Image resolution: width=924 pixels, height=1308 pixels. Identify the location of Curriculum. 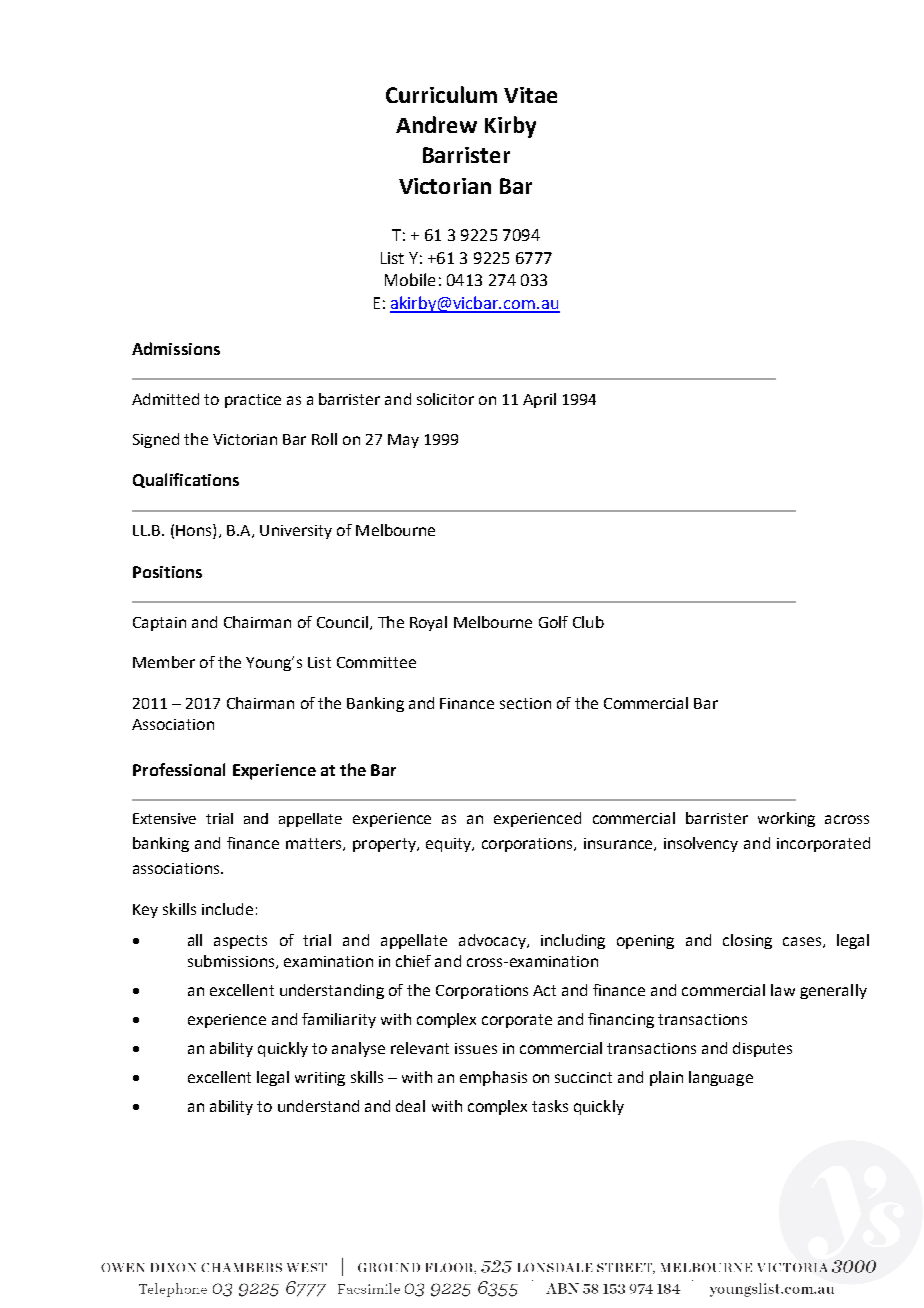
(441, 94).
